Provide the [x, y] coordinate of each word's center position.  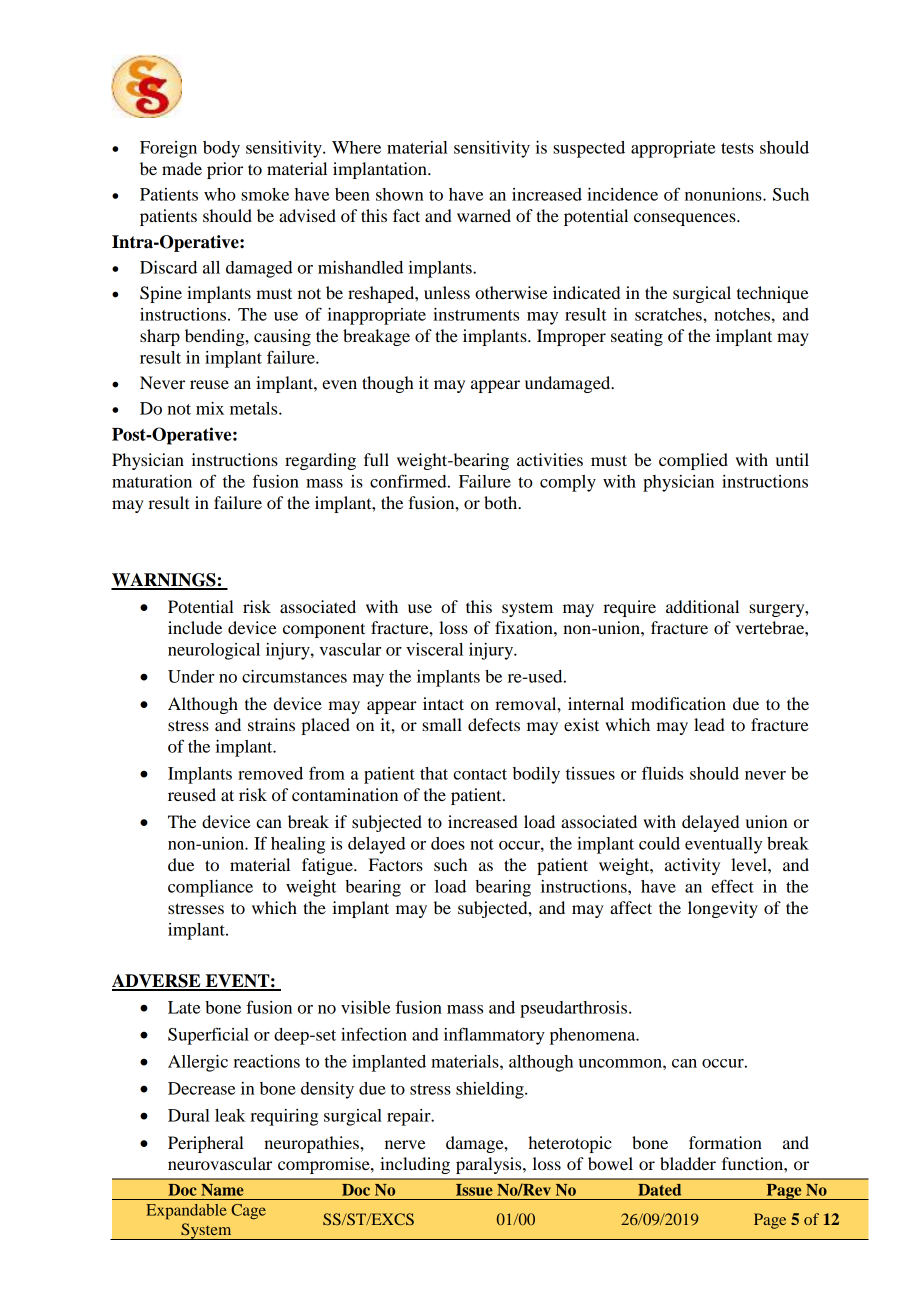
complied [693, 461]
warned [484, 215]
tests [737, 148]
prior [225, 170]
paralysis [490, 1165]
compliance [210, 888]
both [502, 502]
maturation [152, 481]
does [448, 843]
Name [222, 1190]
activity [692, 866]
